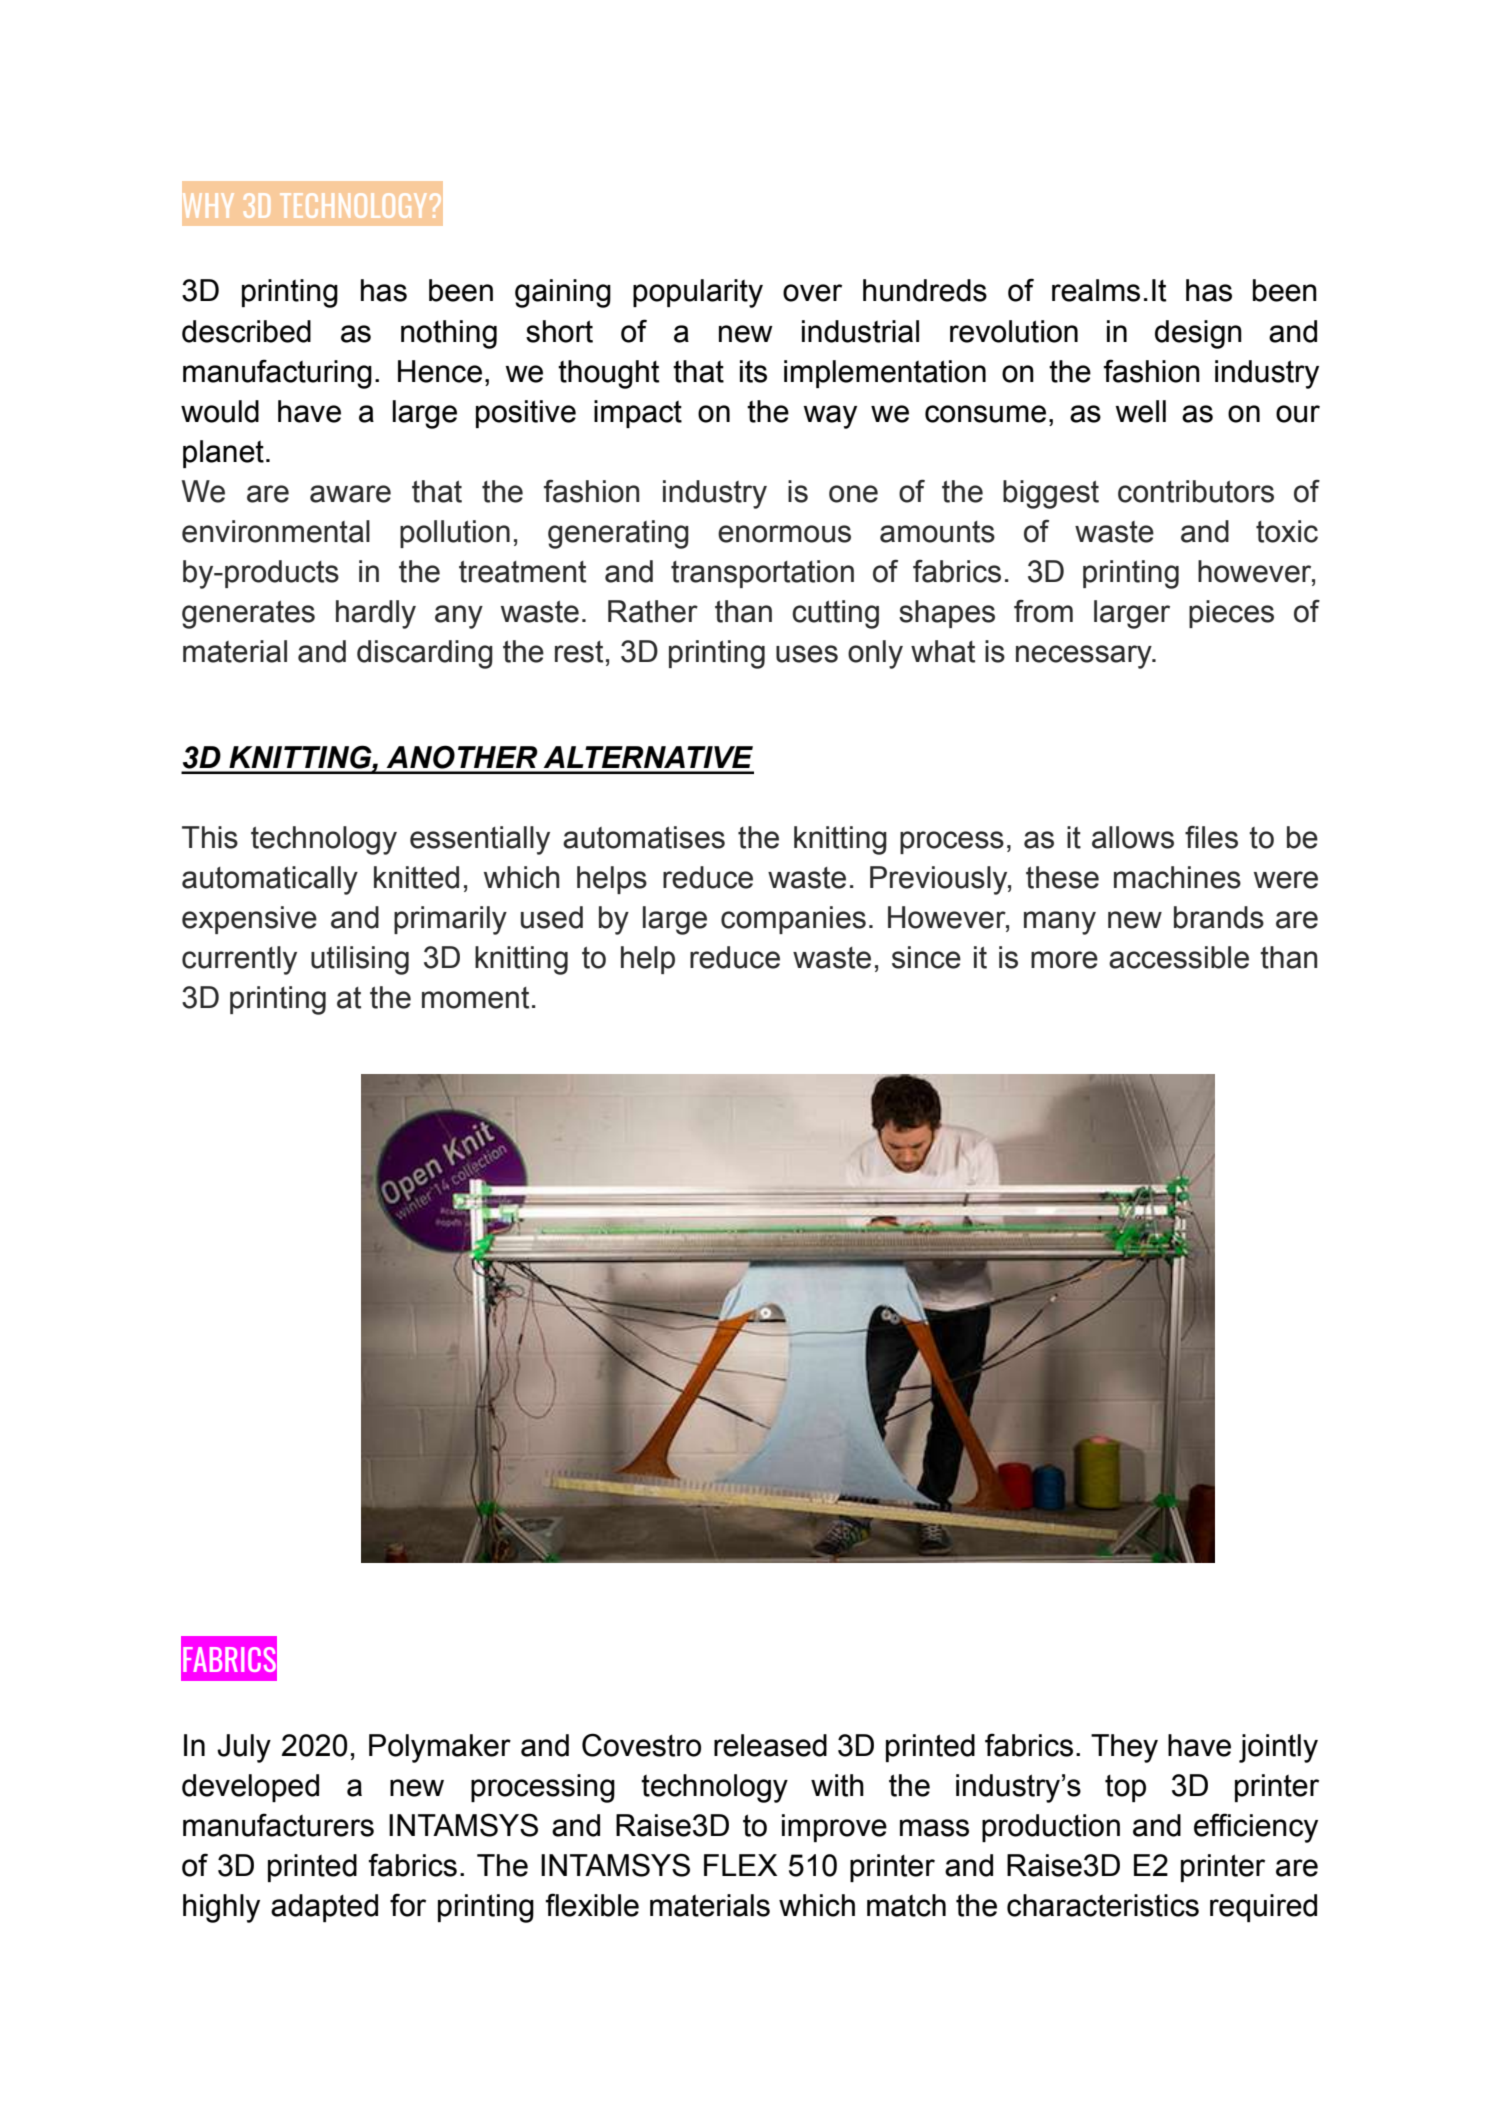 This screenshot has height=2123, width=1503. I want to click on manufacturing, so click(277, 374).
